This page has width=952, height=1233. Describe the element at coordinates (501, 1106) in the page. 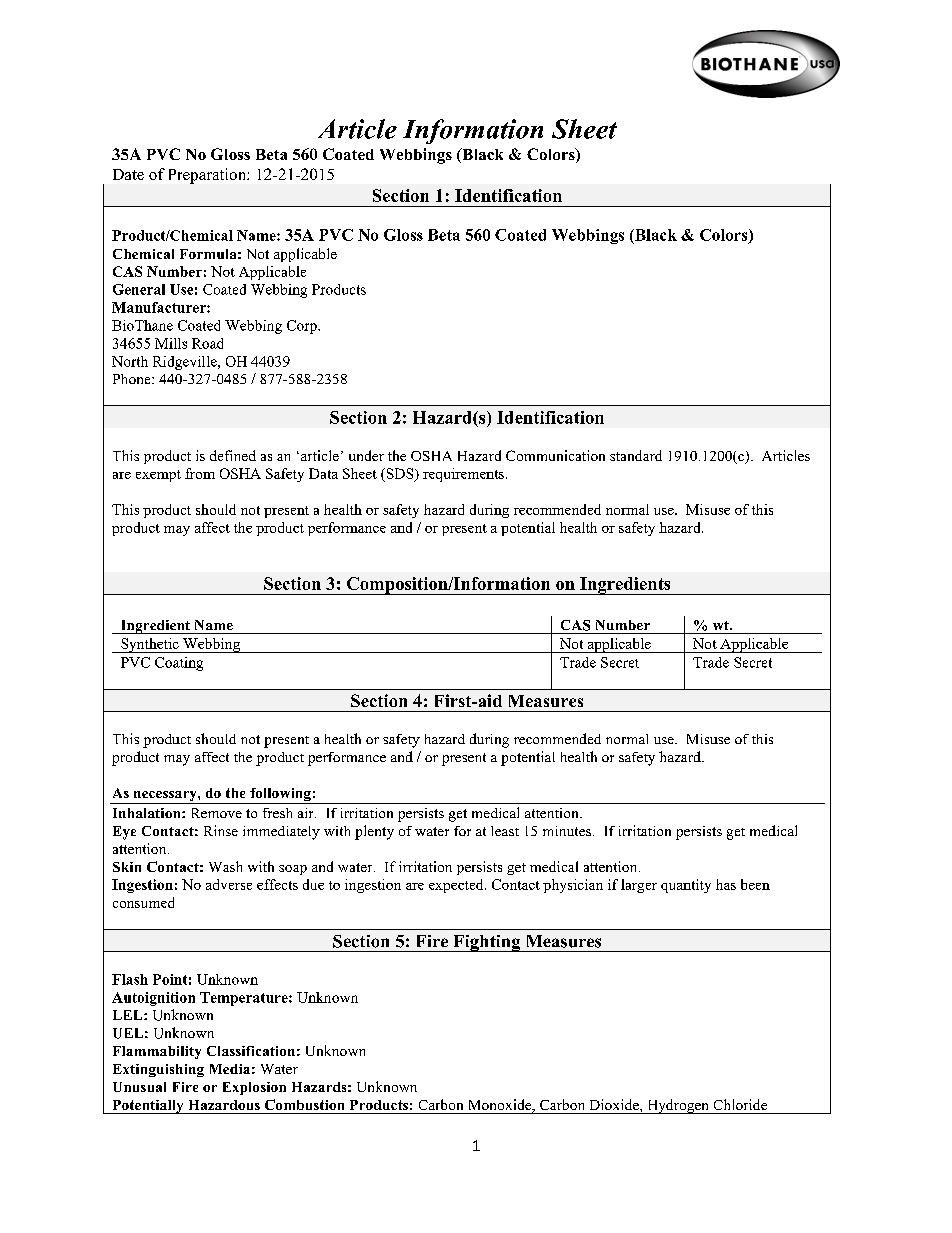

I see `Monoxide` at that location.
